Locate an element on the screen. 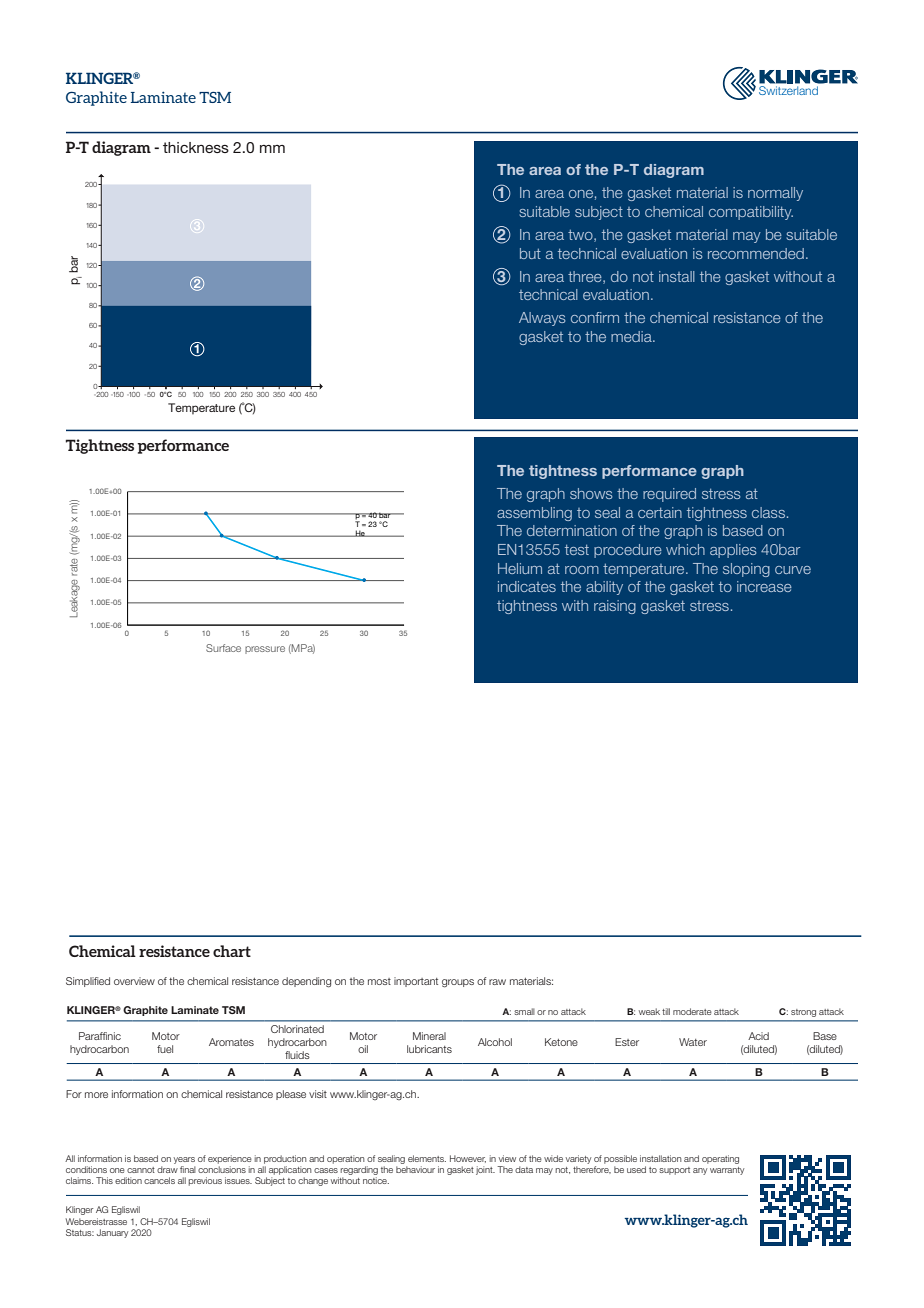 The image size is (924, 1308). but is located at coordinates (530, 253).
